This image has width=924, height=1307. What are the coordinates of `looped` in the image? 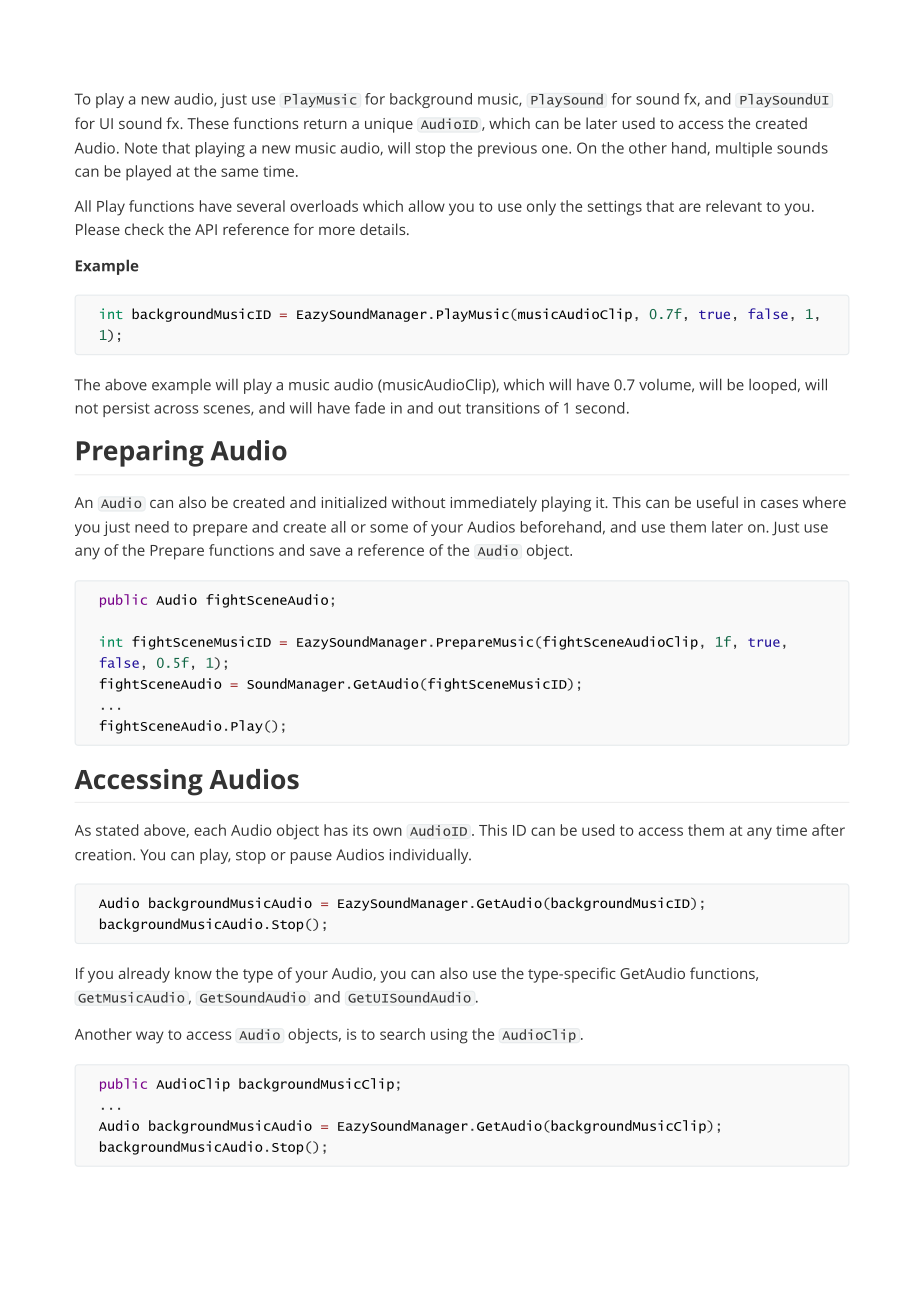 It's located at (772, 386).
